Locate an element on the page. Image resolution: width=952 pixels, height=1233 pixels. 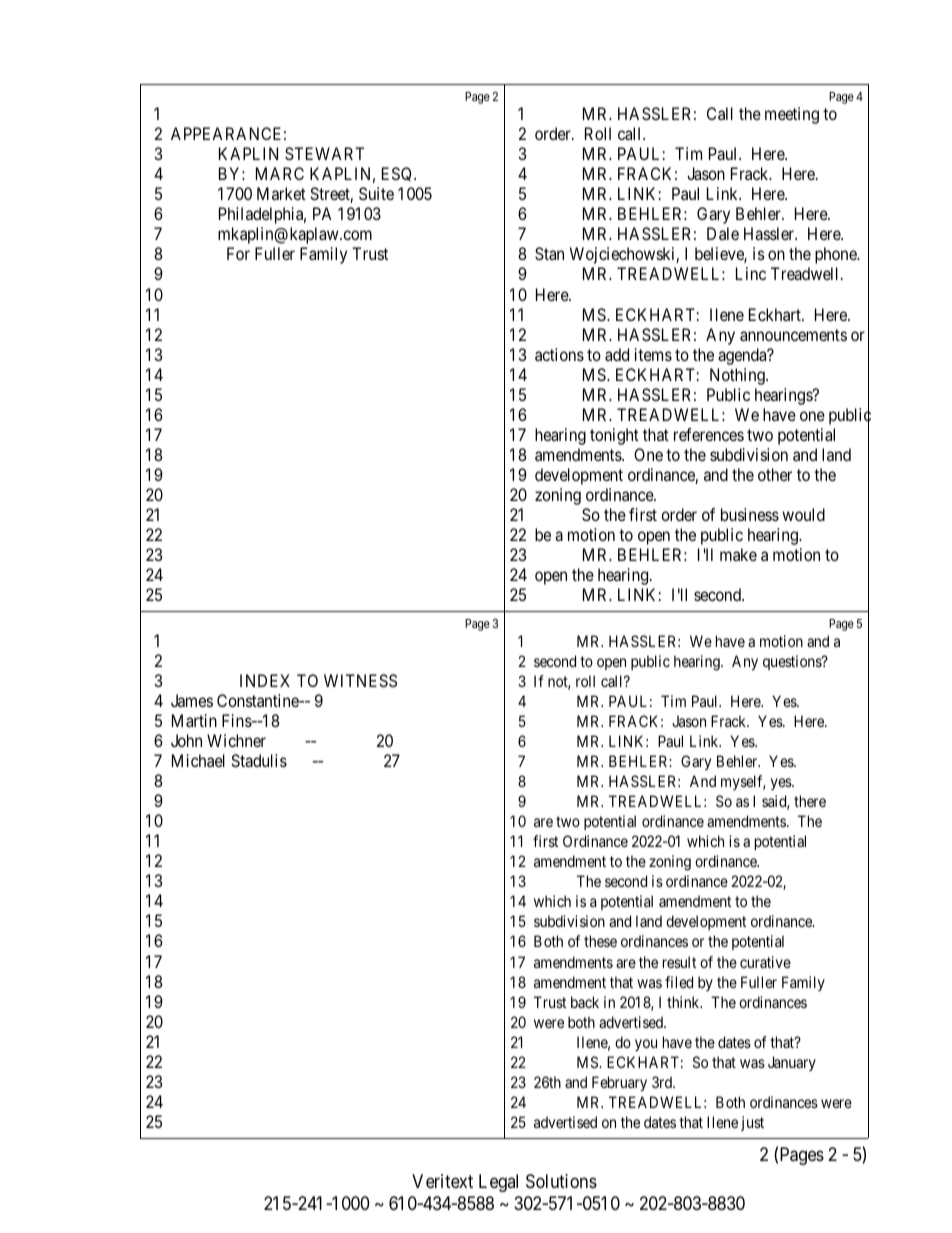
John is located at coordinates (186, 740).
